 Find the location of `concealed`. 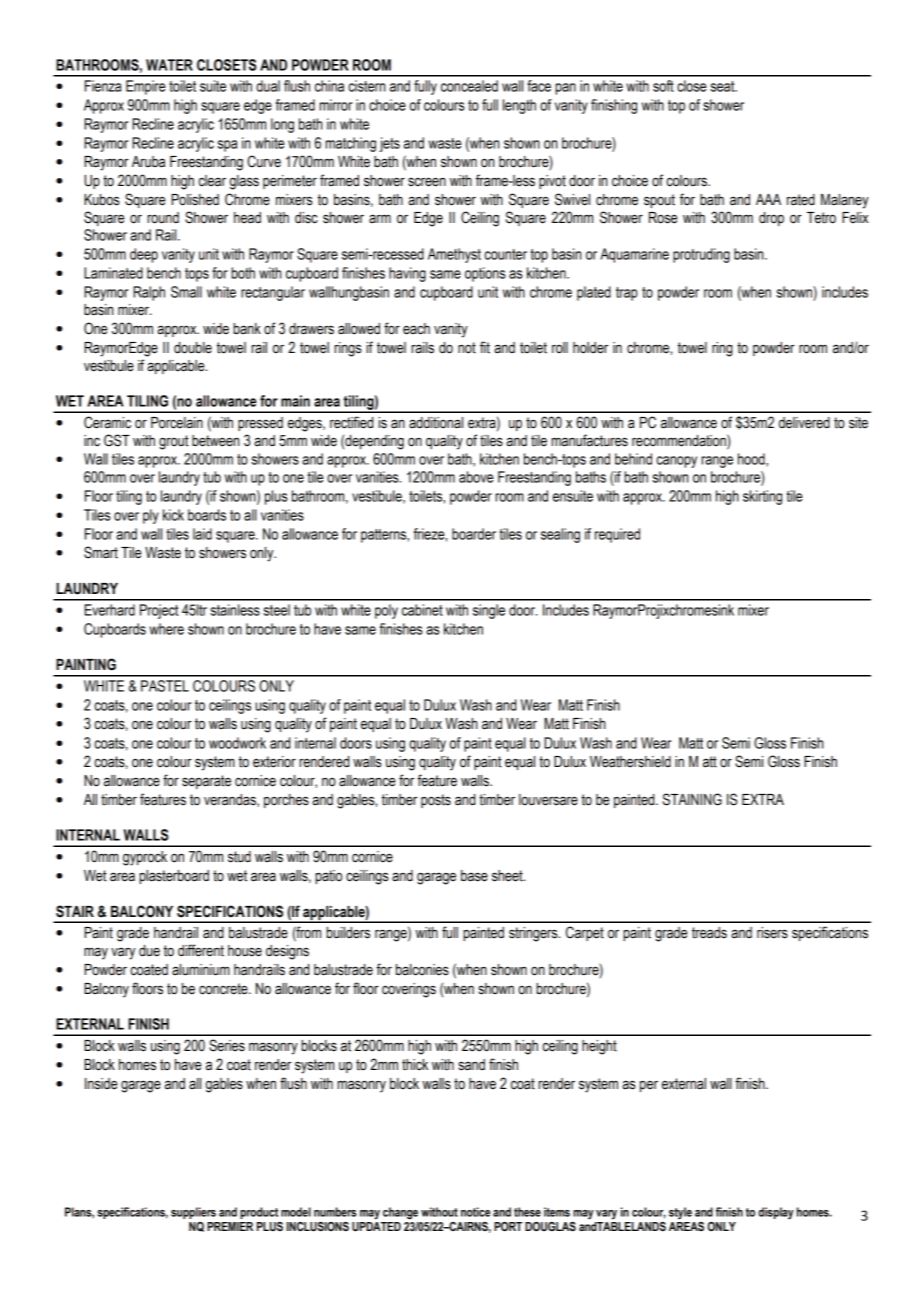

concealed is located at coordinates (469, 86).
